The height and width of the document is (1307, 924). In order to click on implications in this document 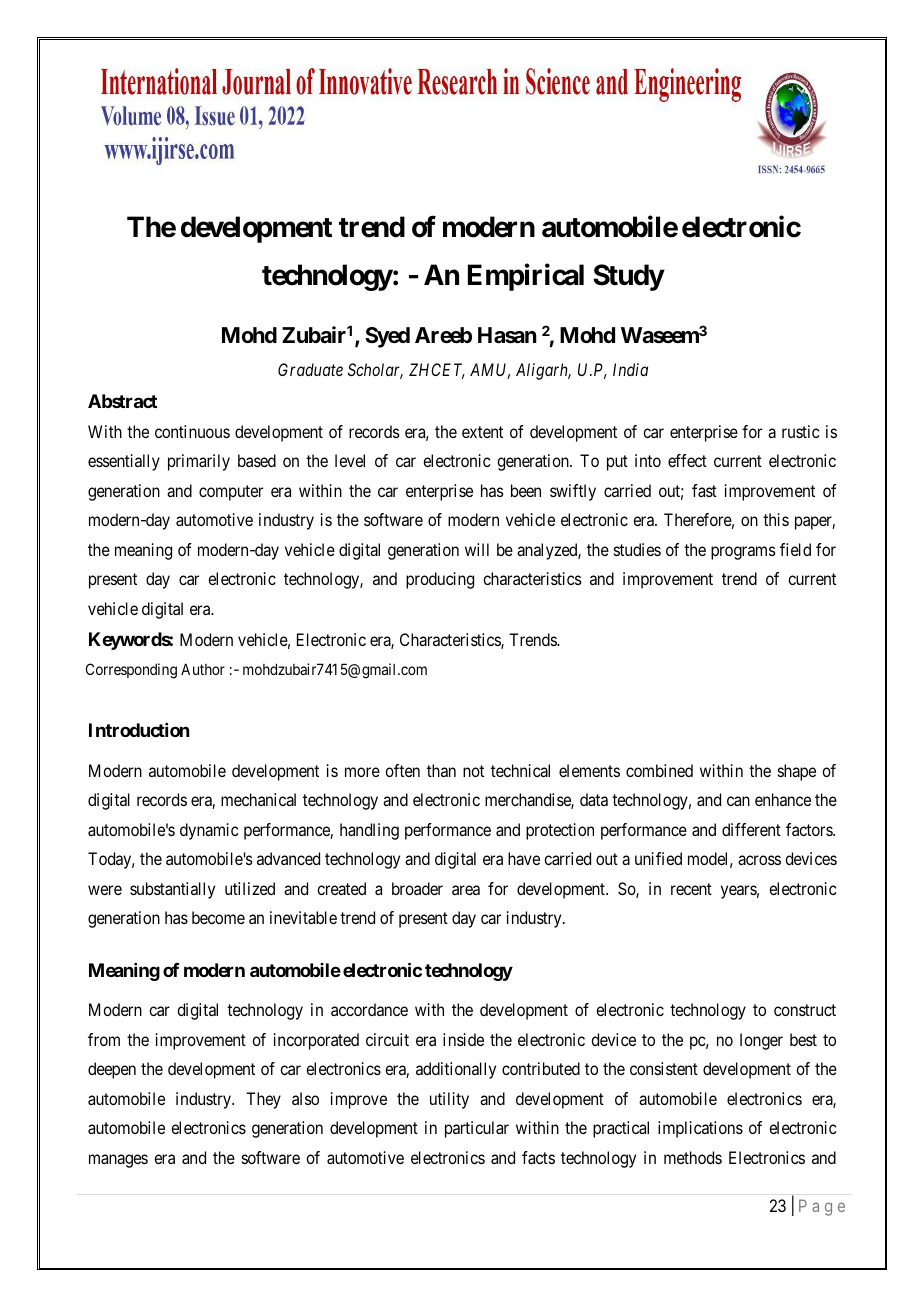, I will do `click(700, 1129)`.
